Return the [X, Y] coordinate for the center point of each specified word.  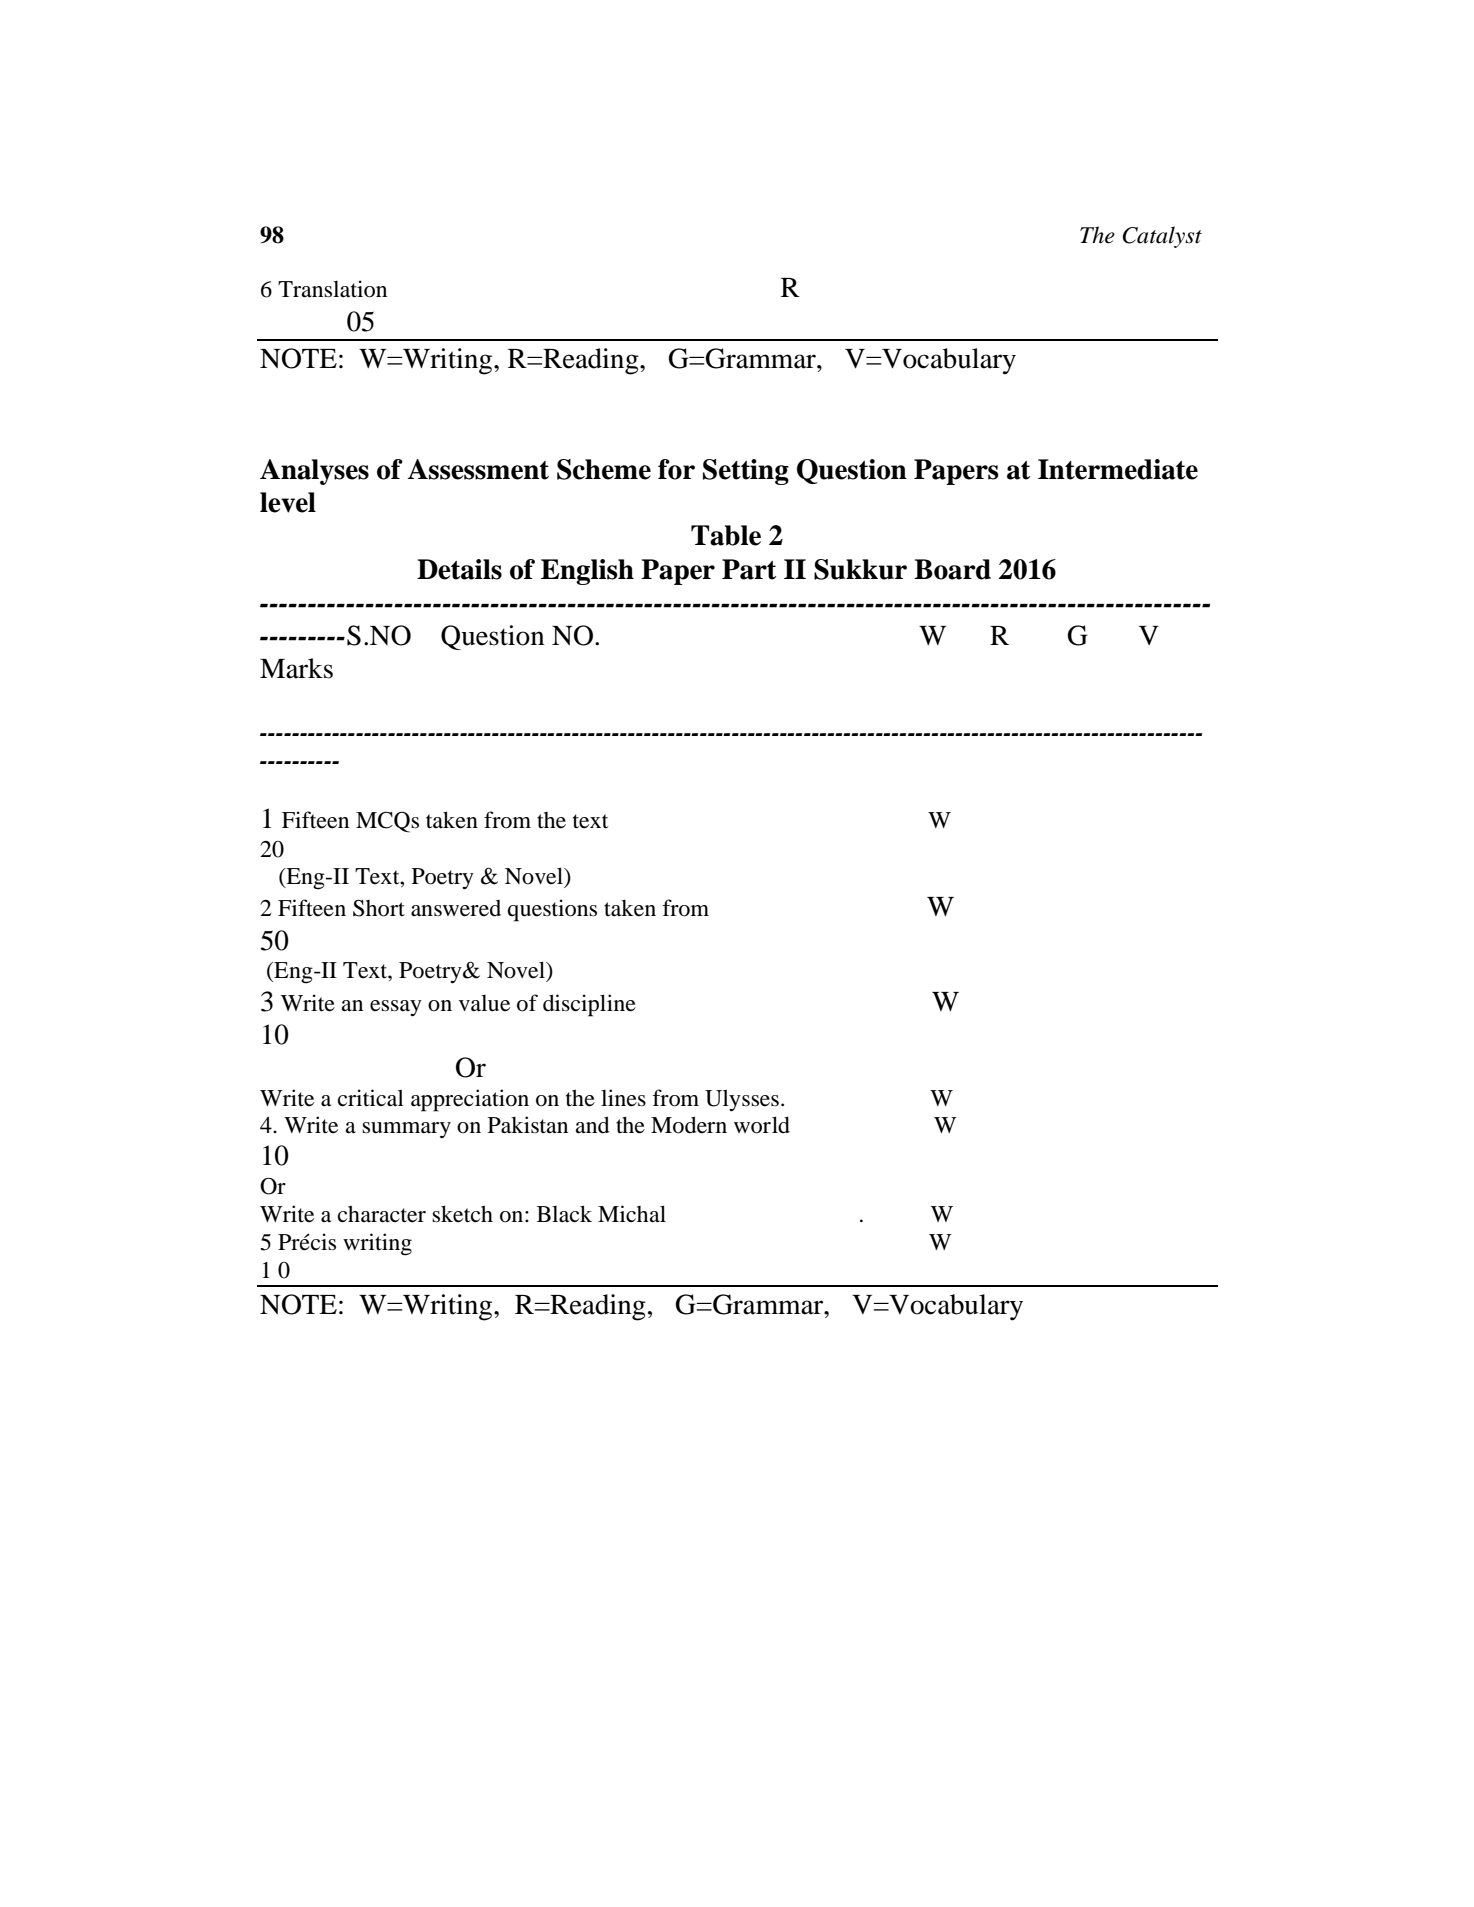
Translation [332, 289]
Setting [746, 472]
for [676, 469]
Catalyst [1162, 237]
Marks [296, 668]
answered [456, 908]
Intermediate [1118, 469]
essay [396, 1008]
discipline [589, 1005]
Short [379, 908]
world [762, 1125]
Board [952, 569]
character [382, 1214]
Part [749, 569]
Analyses [314, 472]
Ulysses [742, 1100]
